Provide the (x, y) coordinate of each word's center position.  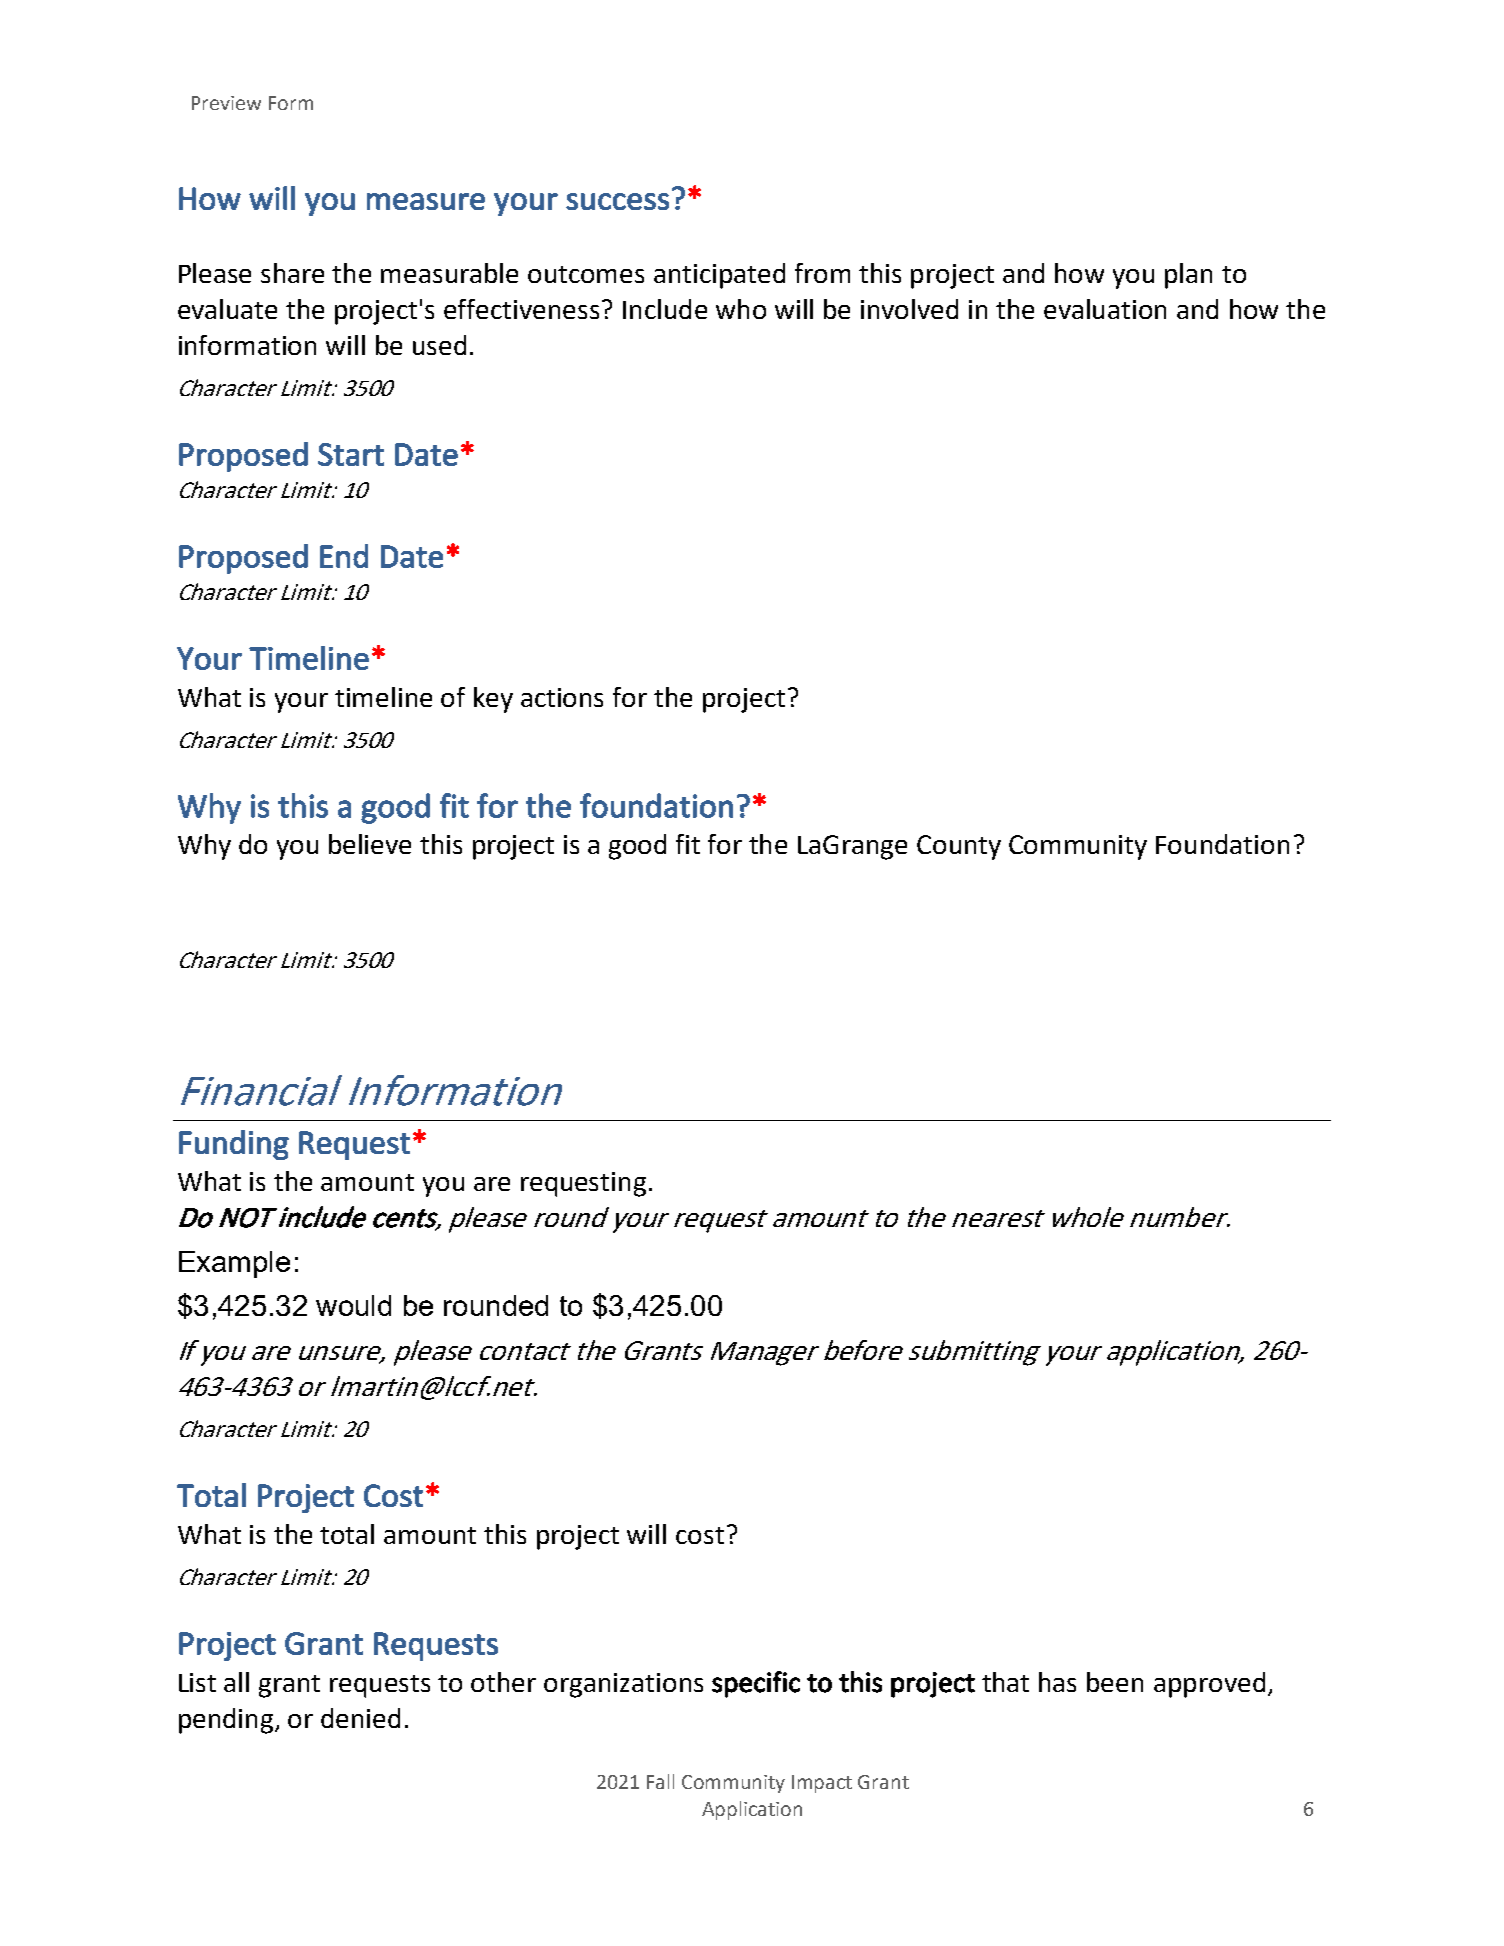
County (959, 847)
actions (562, 697)
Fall (660, 1781)
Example (234, 1264)
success (617, 201)
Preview (226, 103)
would (353, 1305)
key (493, 700)
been (1115, 1682)
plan (1188, 276)
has (1057, 1682)
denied (360, 1718)
